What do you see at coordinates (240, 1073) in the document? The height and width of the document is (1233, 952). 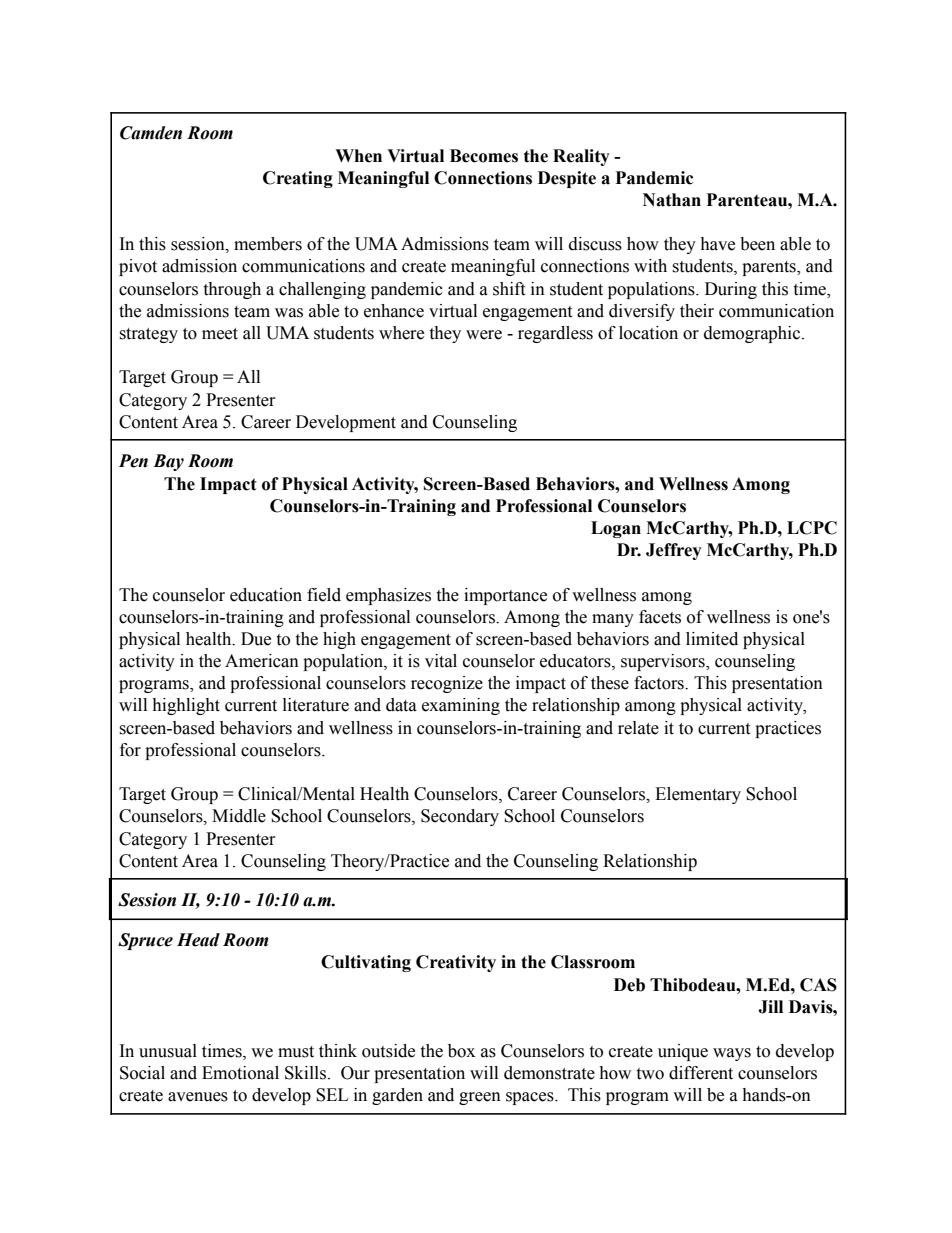 I see `Emotional` at bounding box center [240, 1073].
